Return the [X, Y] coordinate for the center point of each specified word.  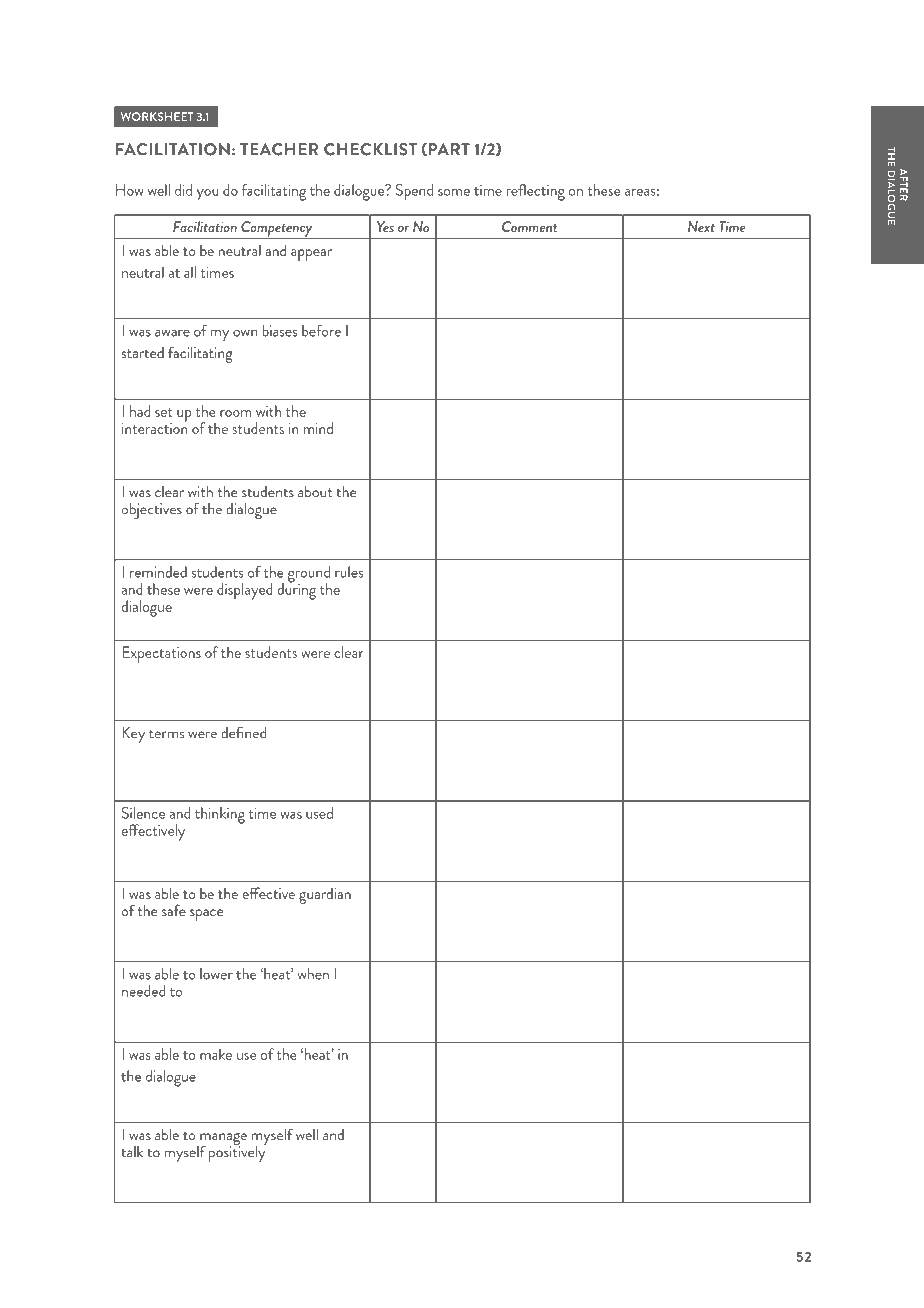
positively [237, 1152]
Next [701, 226]
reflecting [535, 192]
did [183, 190]
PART [449, 149]
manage [222, 1140]
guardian [325, 896]
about [315, 492]
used [319, 813]
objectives [152, 511]
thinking [220, 815]
